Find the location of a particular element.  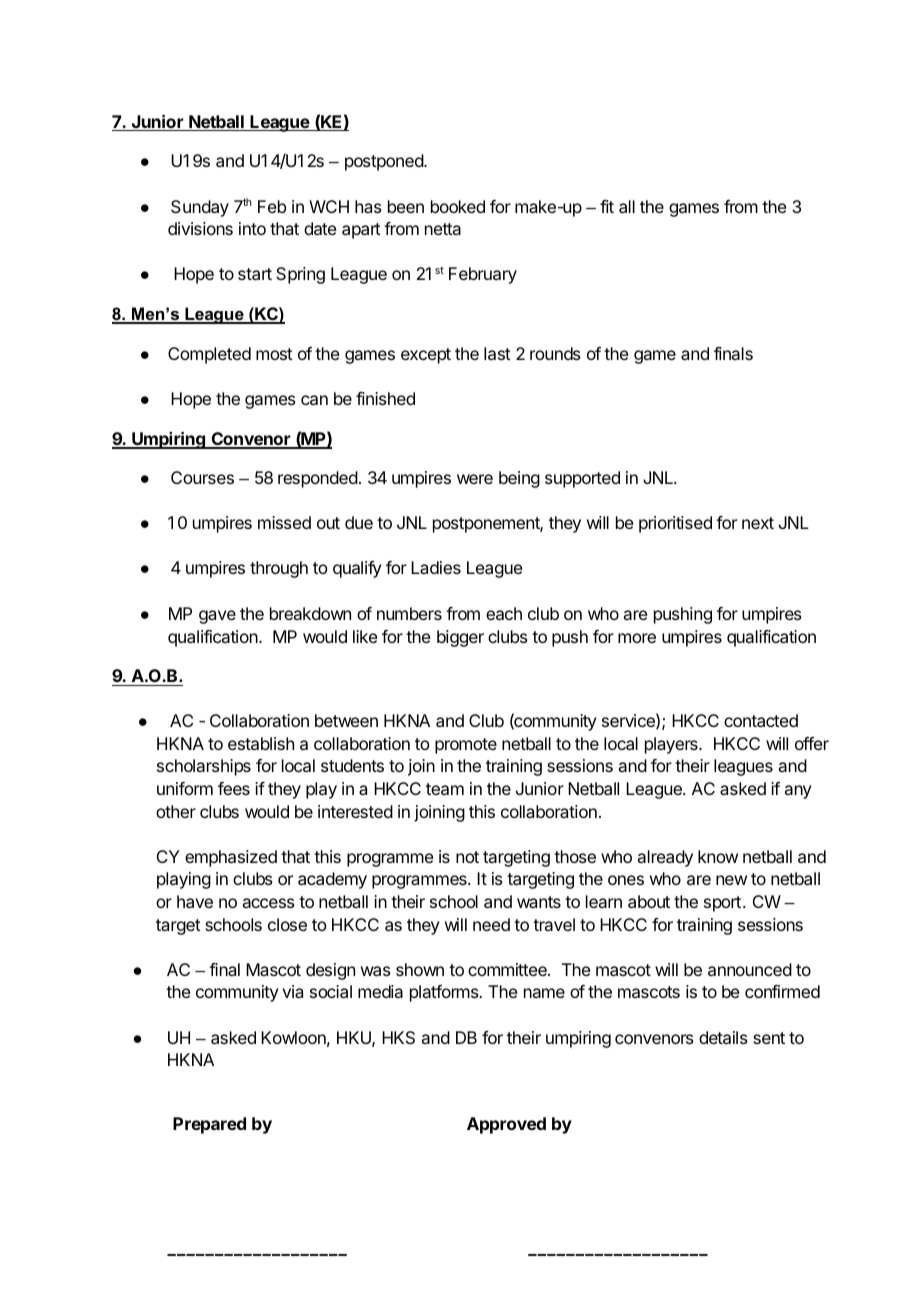

next is located at coordinates (758, 523).
